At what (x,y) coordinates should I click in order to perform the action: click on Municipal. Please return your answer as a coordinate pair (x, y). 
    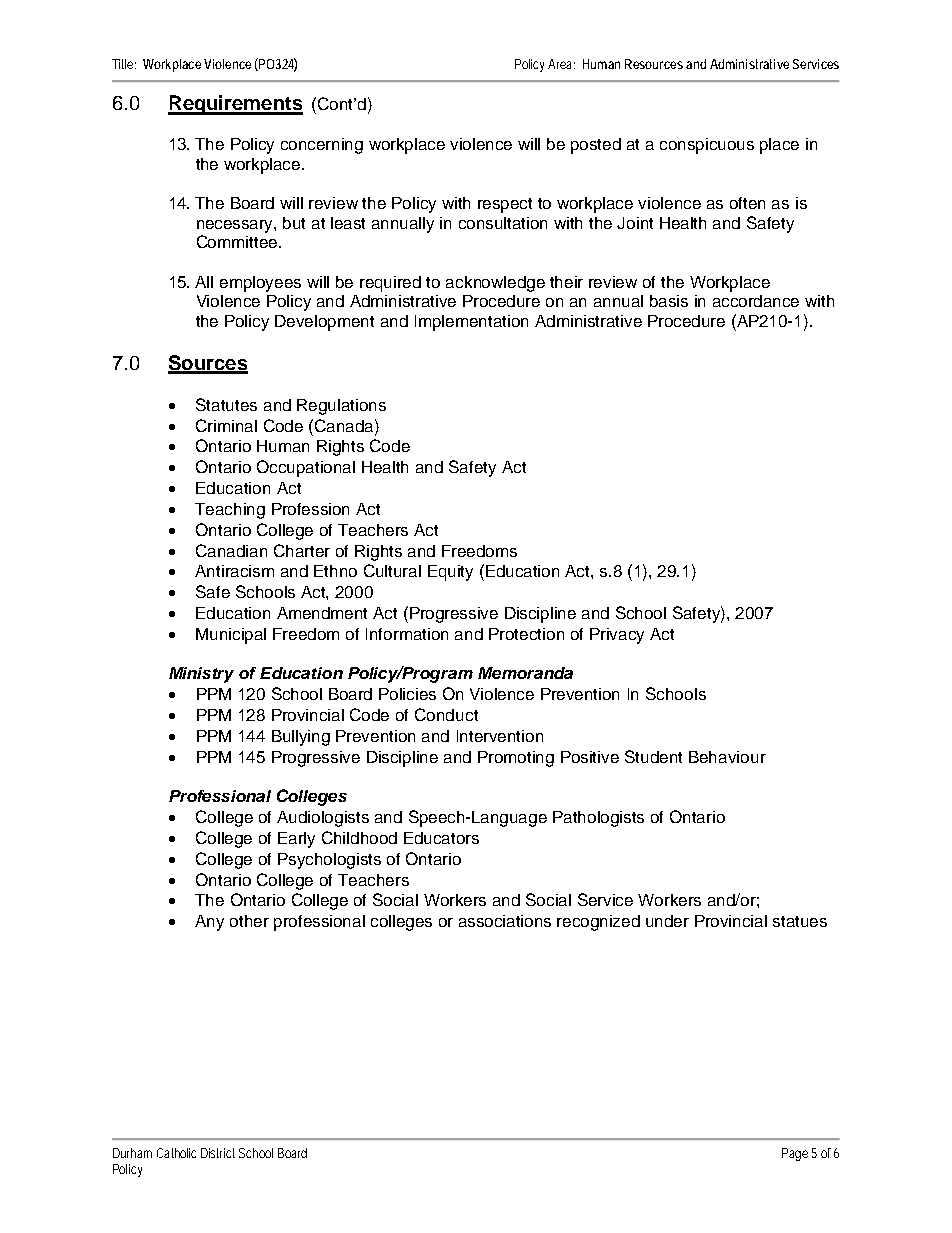
    Looking at the image, I should click on (231, 636).
